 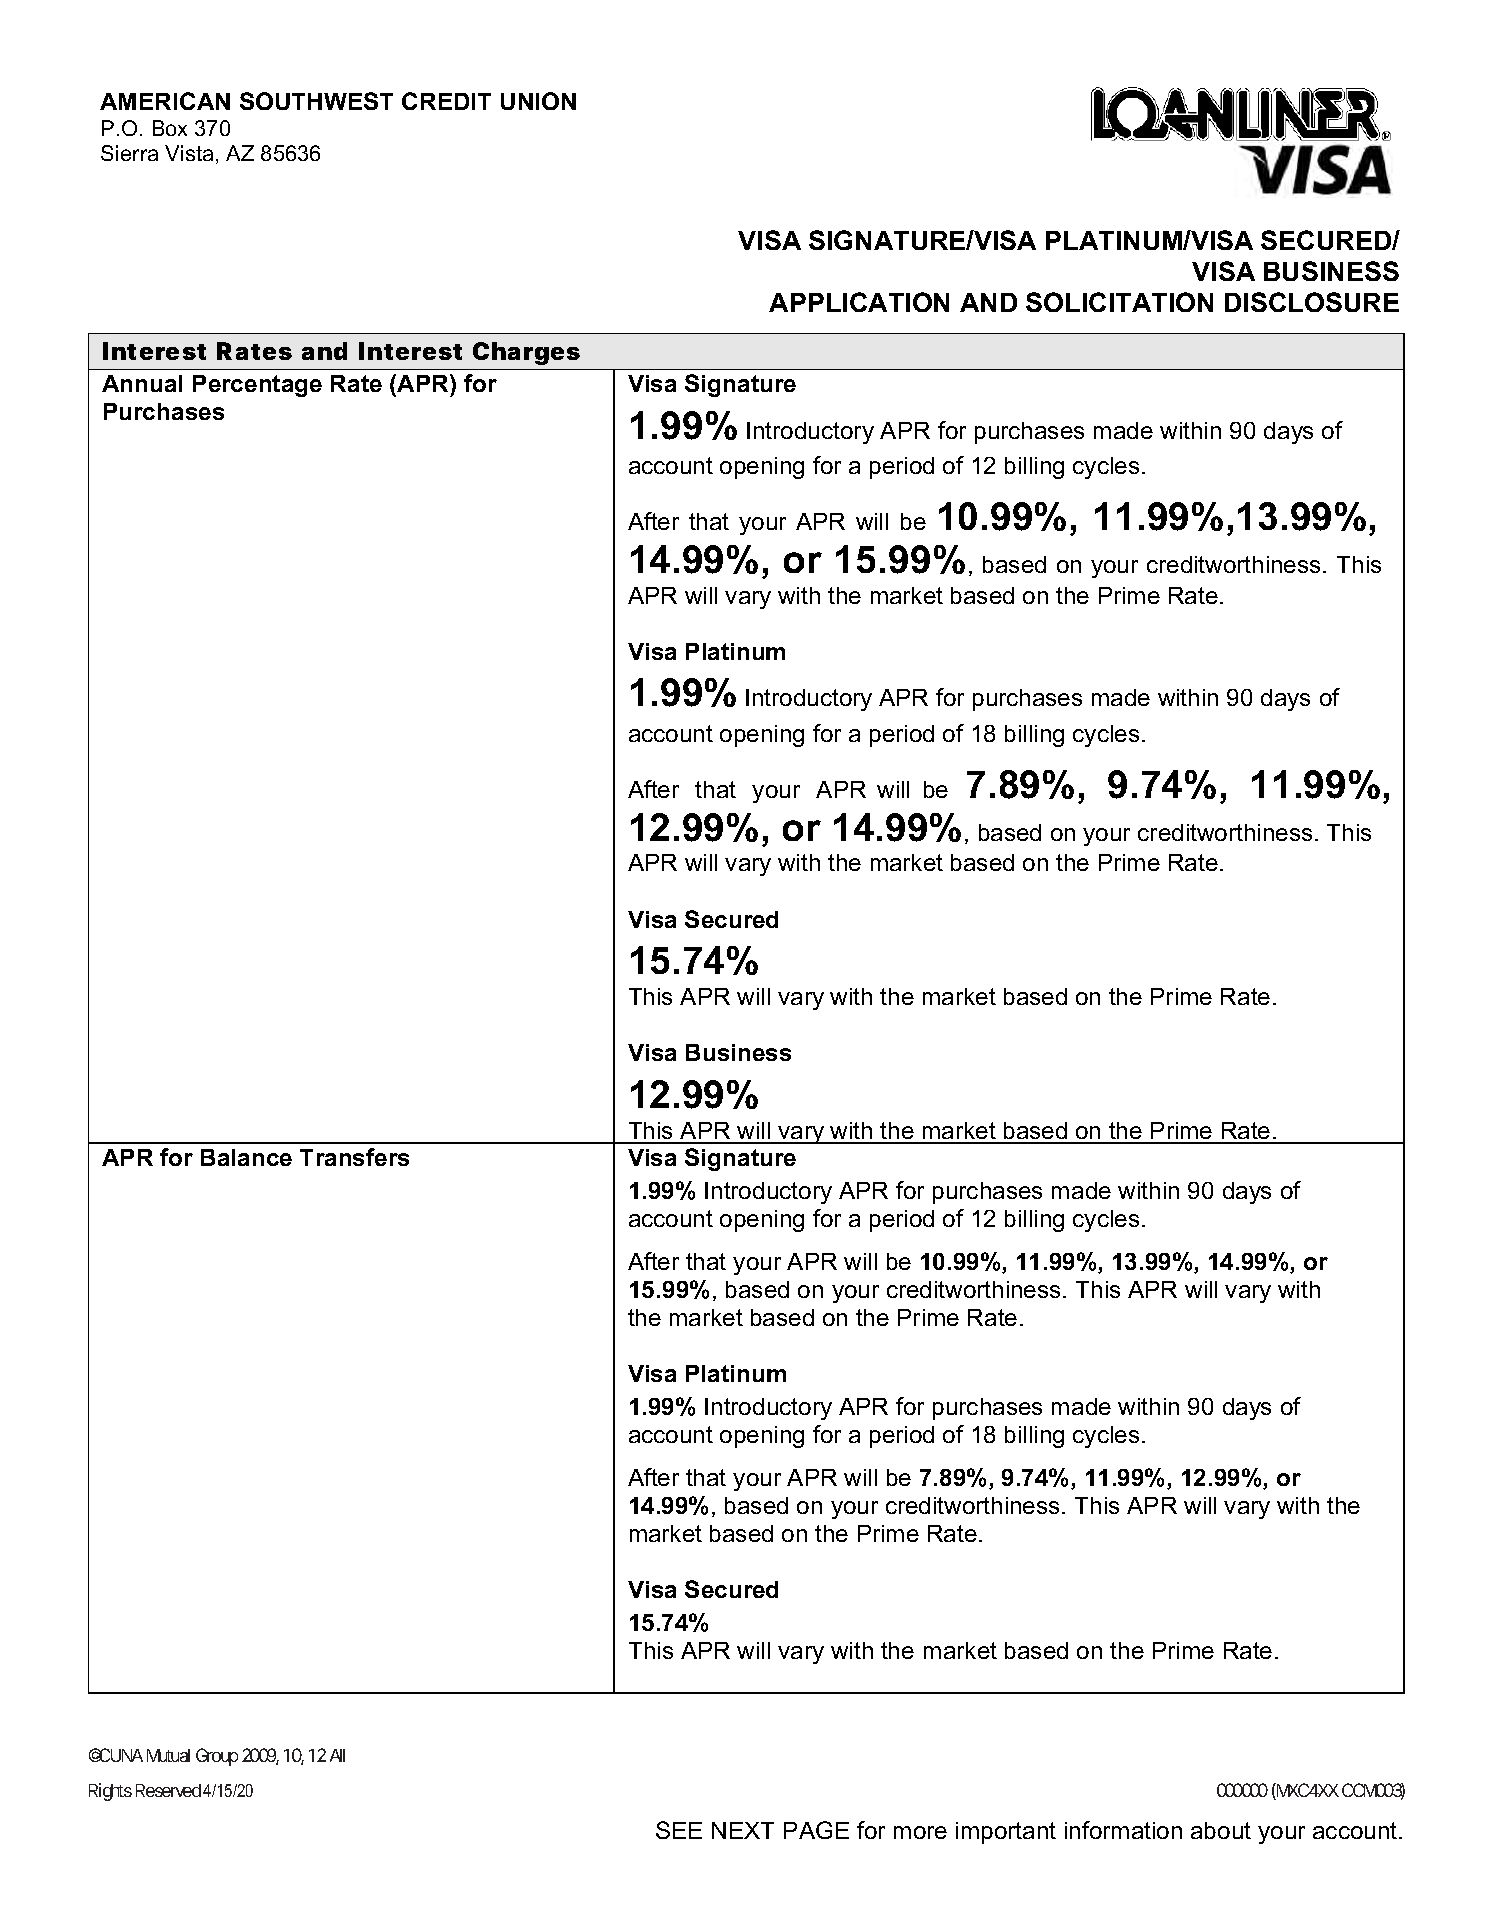 I want to click on UNION, so click(x=538, y=101).
